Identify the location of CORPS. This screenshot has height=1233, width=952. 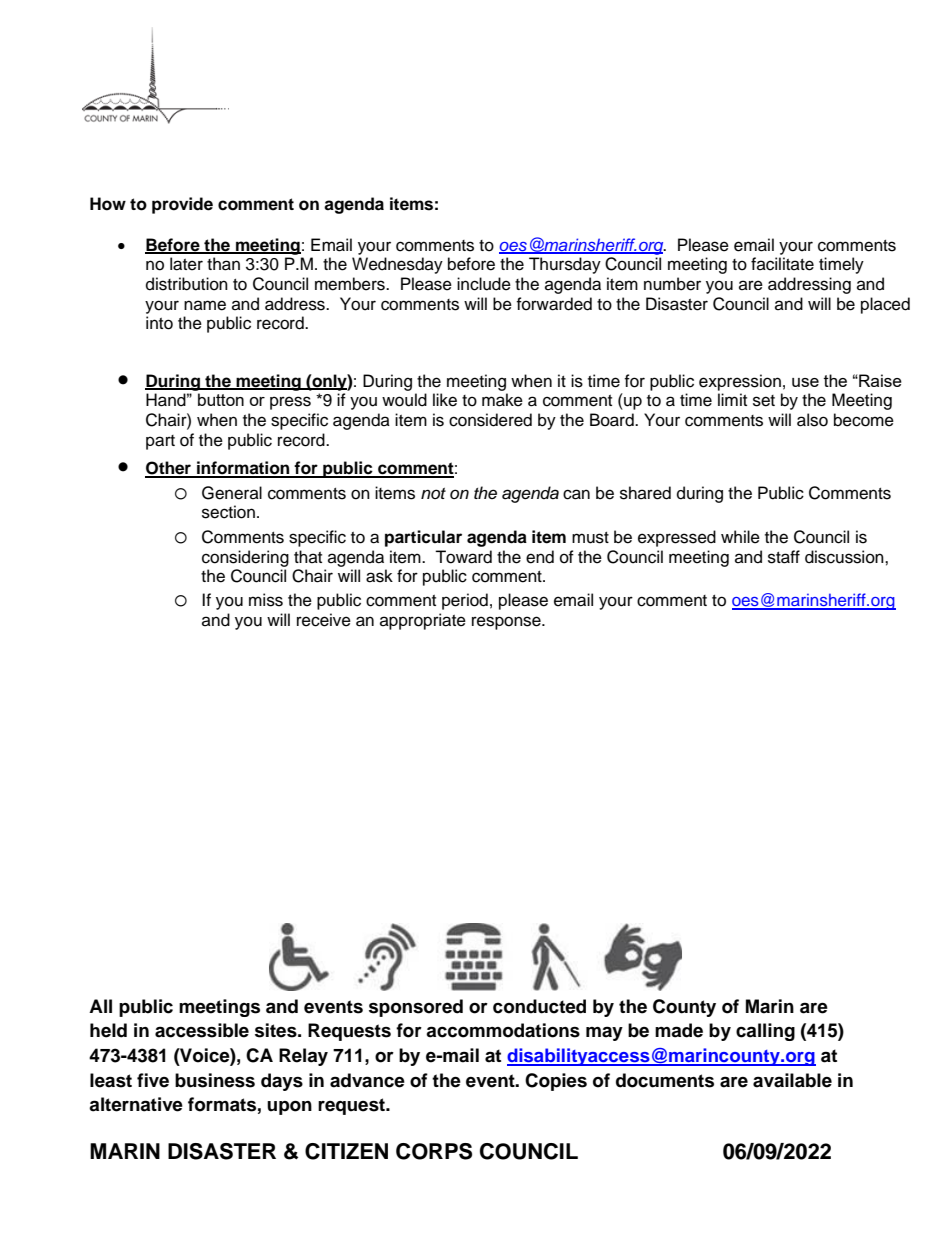
(434, 1151).
